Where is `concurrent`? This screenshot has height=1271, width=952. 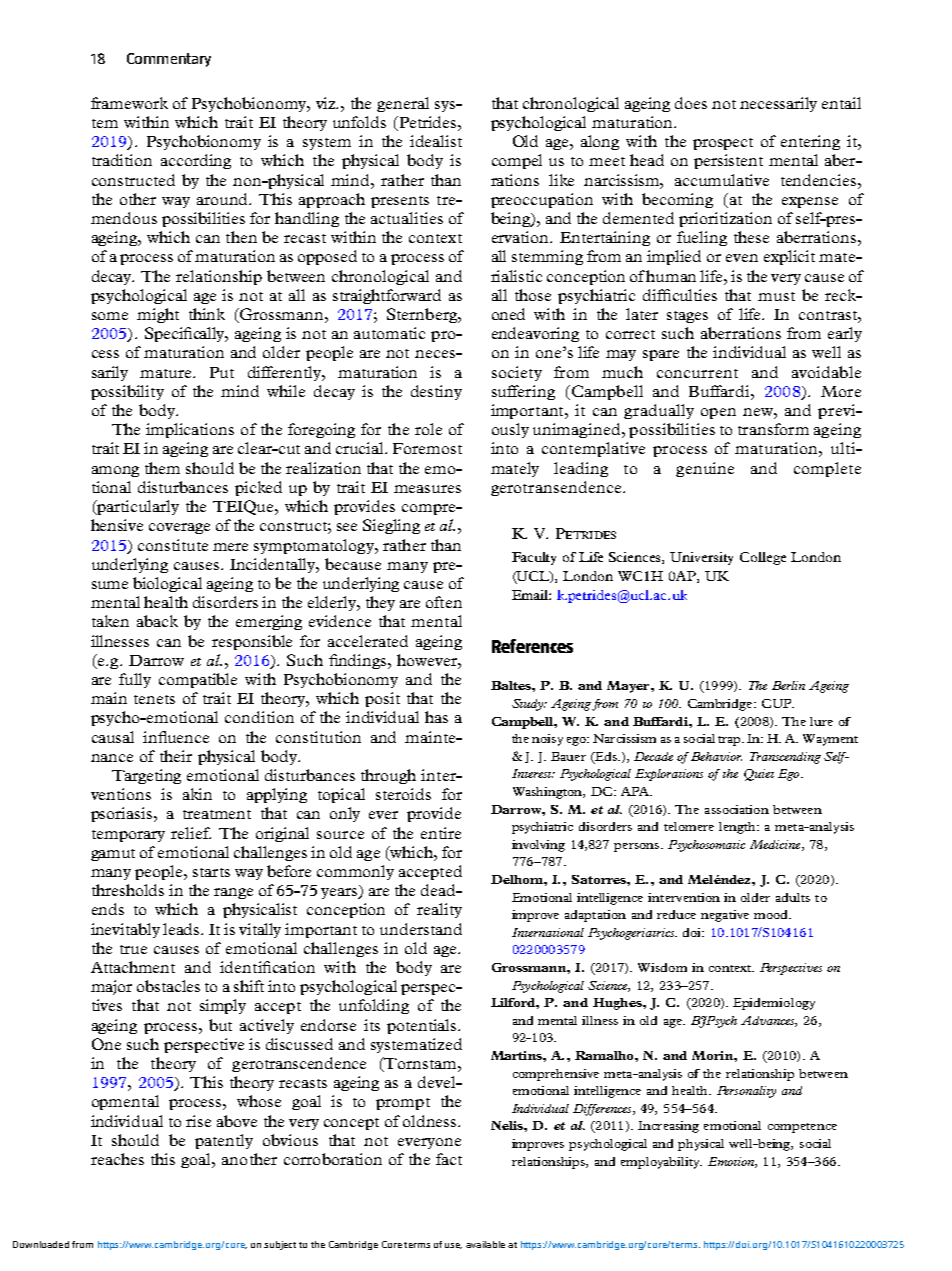 concurrent is located at coordinates (697, 373).
